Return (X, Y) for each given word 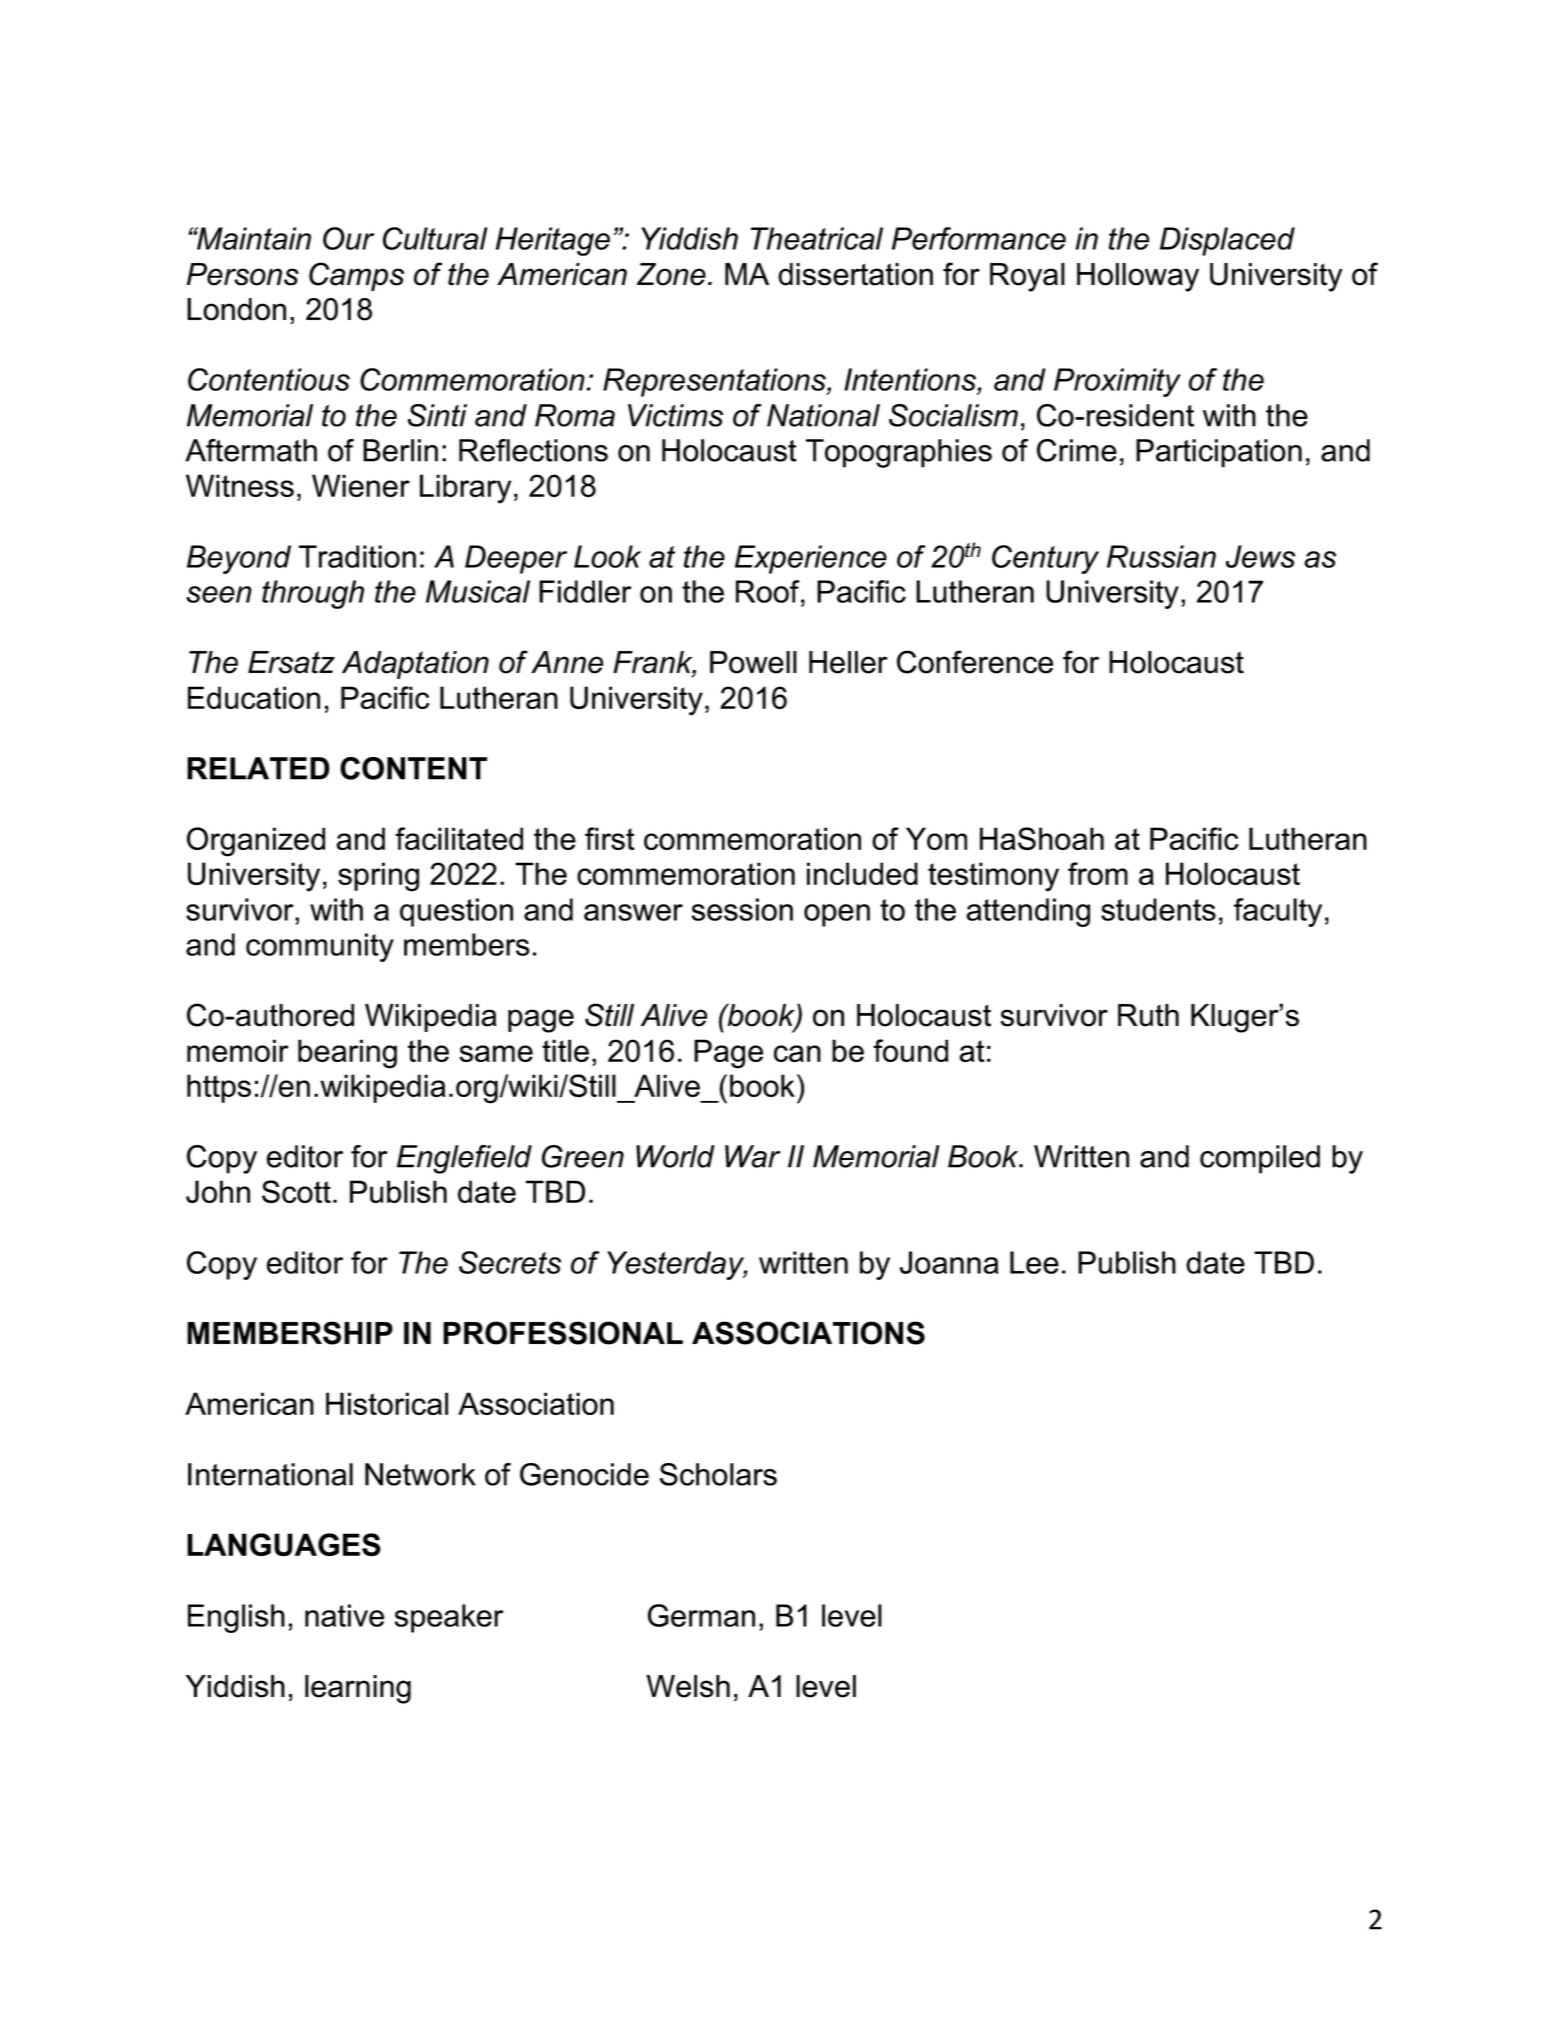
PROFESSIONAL (563, 1333)
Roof (769, 591)
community (320, 947)
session (742, 909)
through (313, 594)
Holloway (1138, 277)
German (701, 1615)
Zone (671, 274)
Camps (356, 276)
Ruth (1148, 1015)
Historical (387, 1403)
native (344, 1615)
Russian (1161, 556)
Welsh (688, 1686)
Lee (1034, 1262)
